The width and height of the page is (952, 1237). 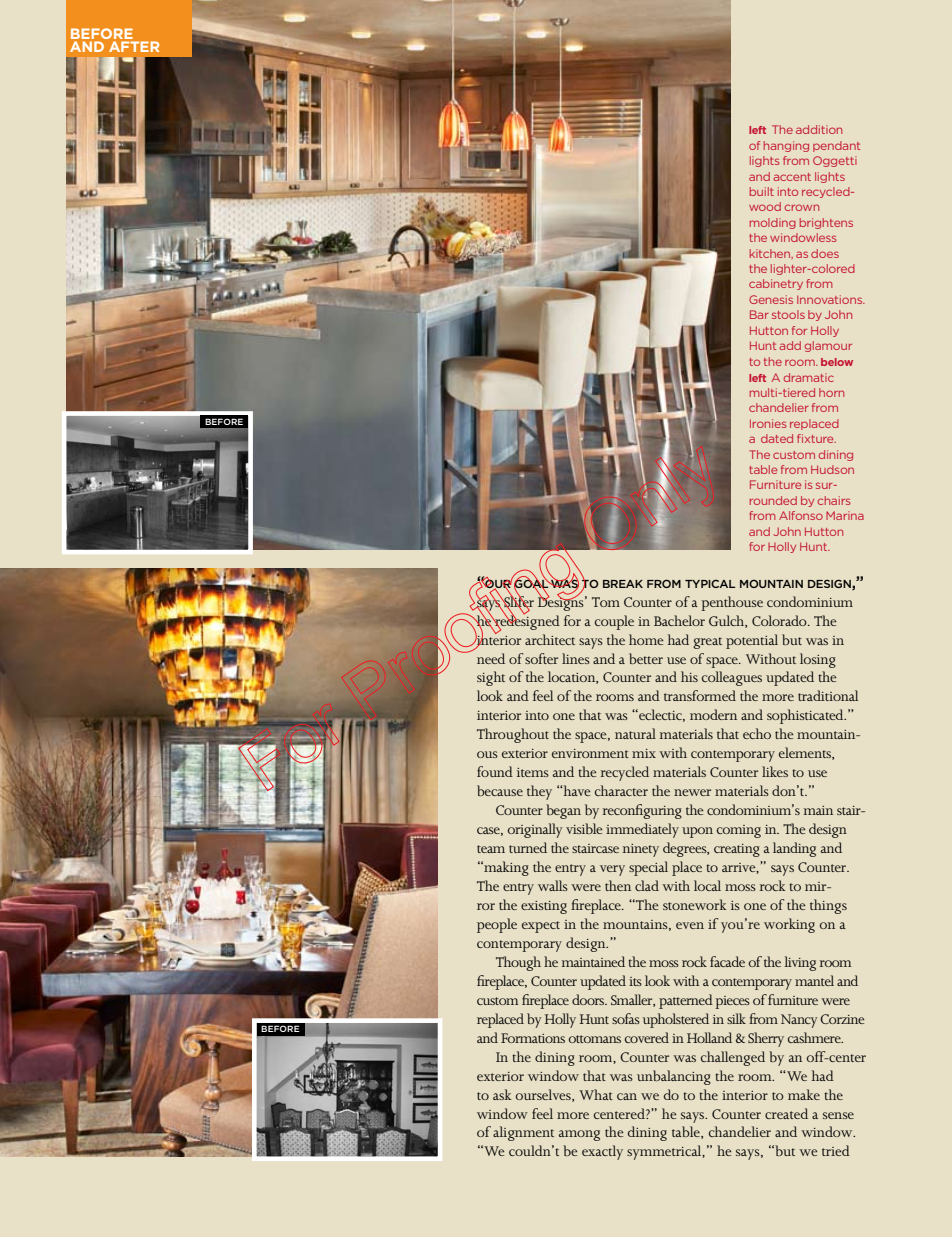 I want to click on found, so click(x=495, y=771).
